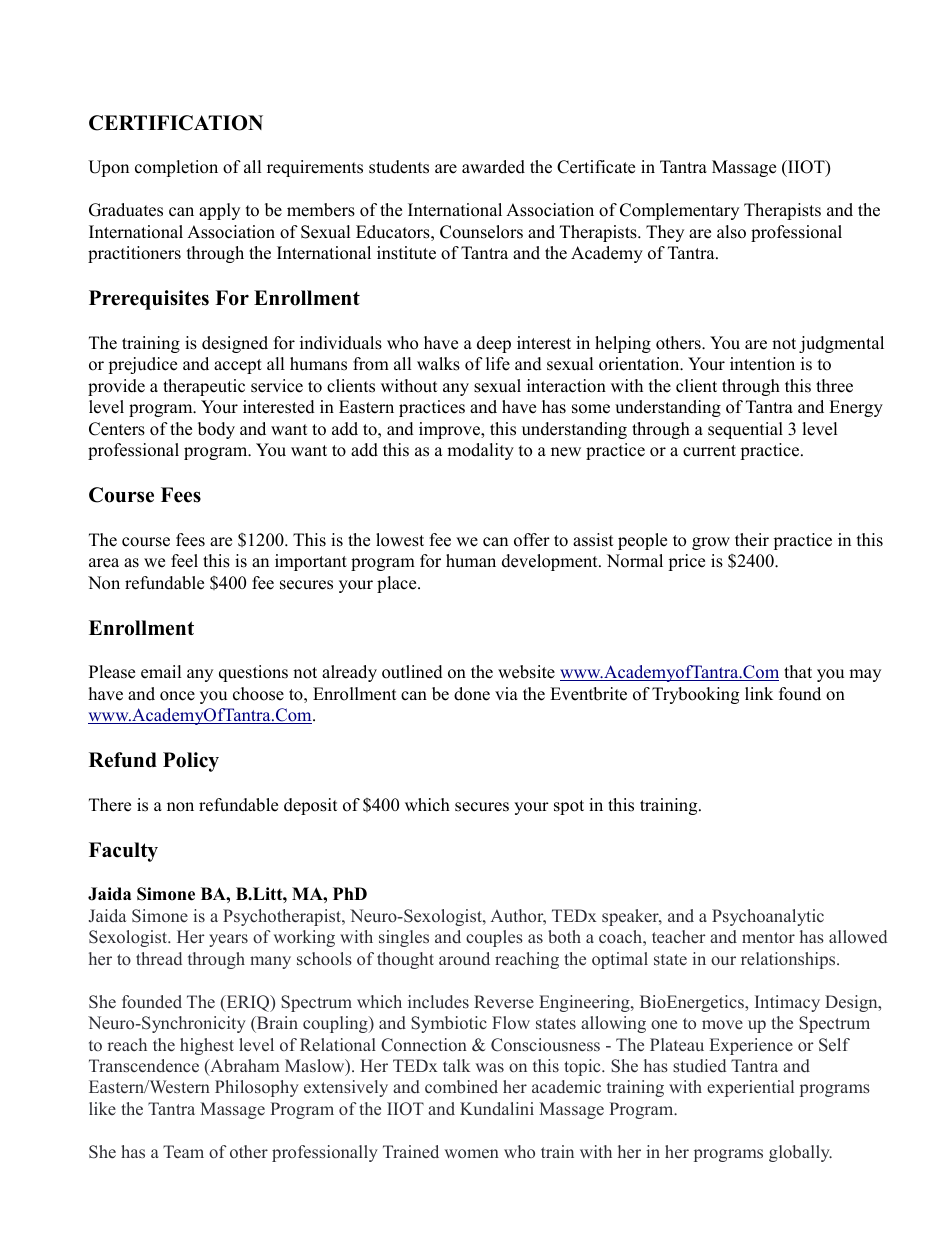  Describe the element at coordinates (493, 167) in the image. I see `awarded` at that location.
